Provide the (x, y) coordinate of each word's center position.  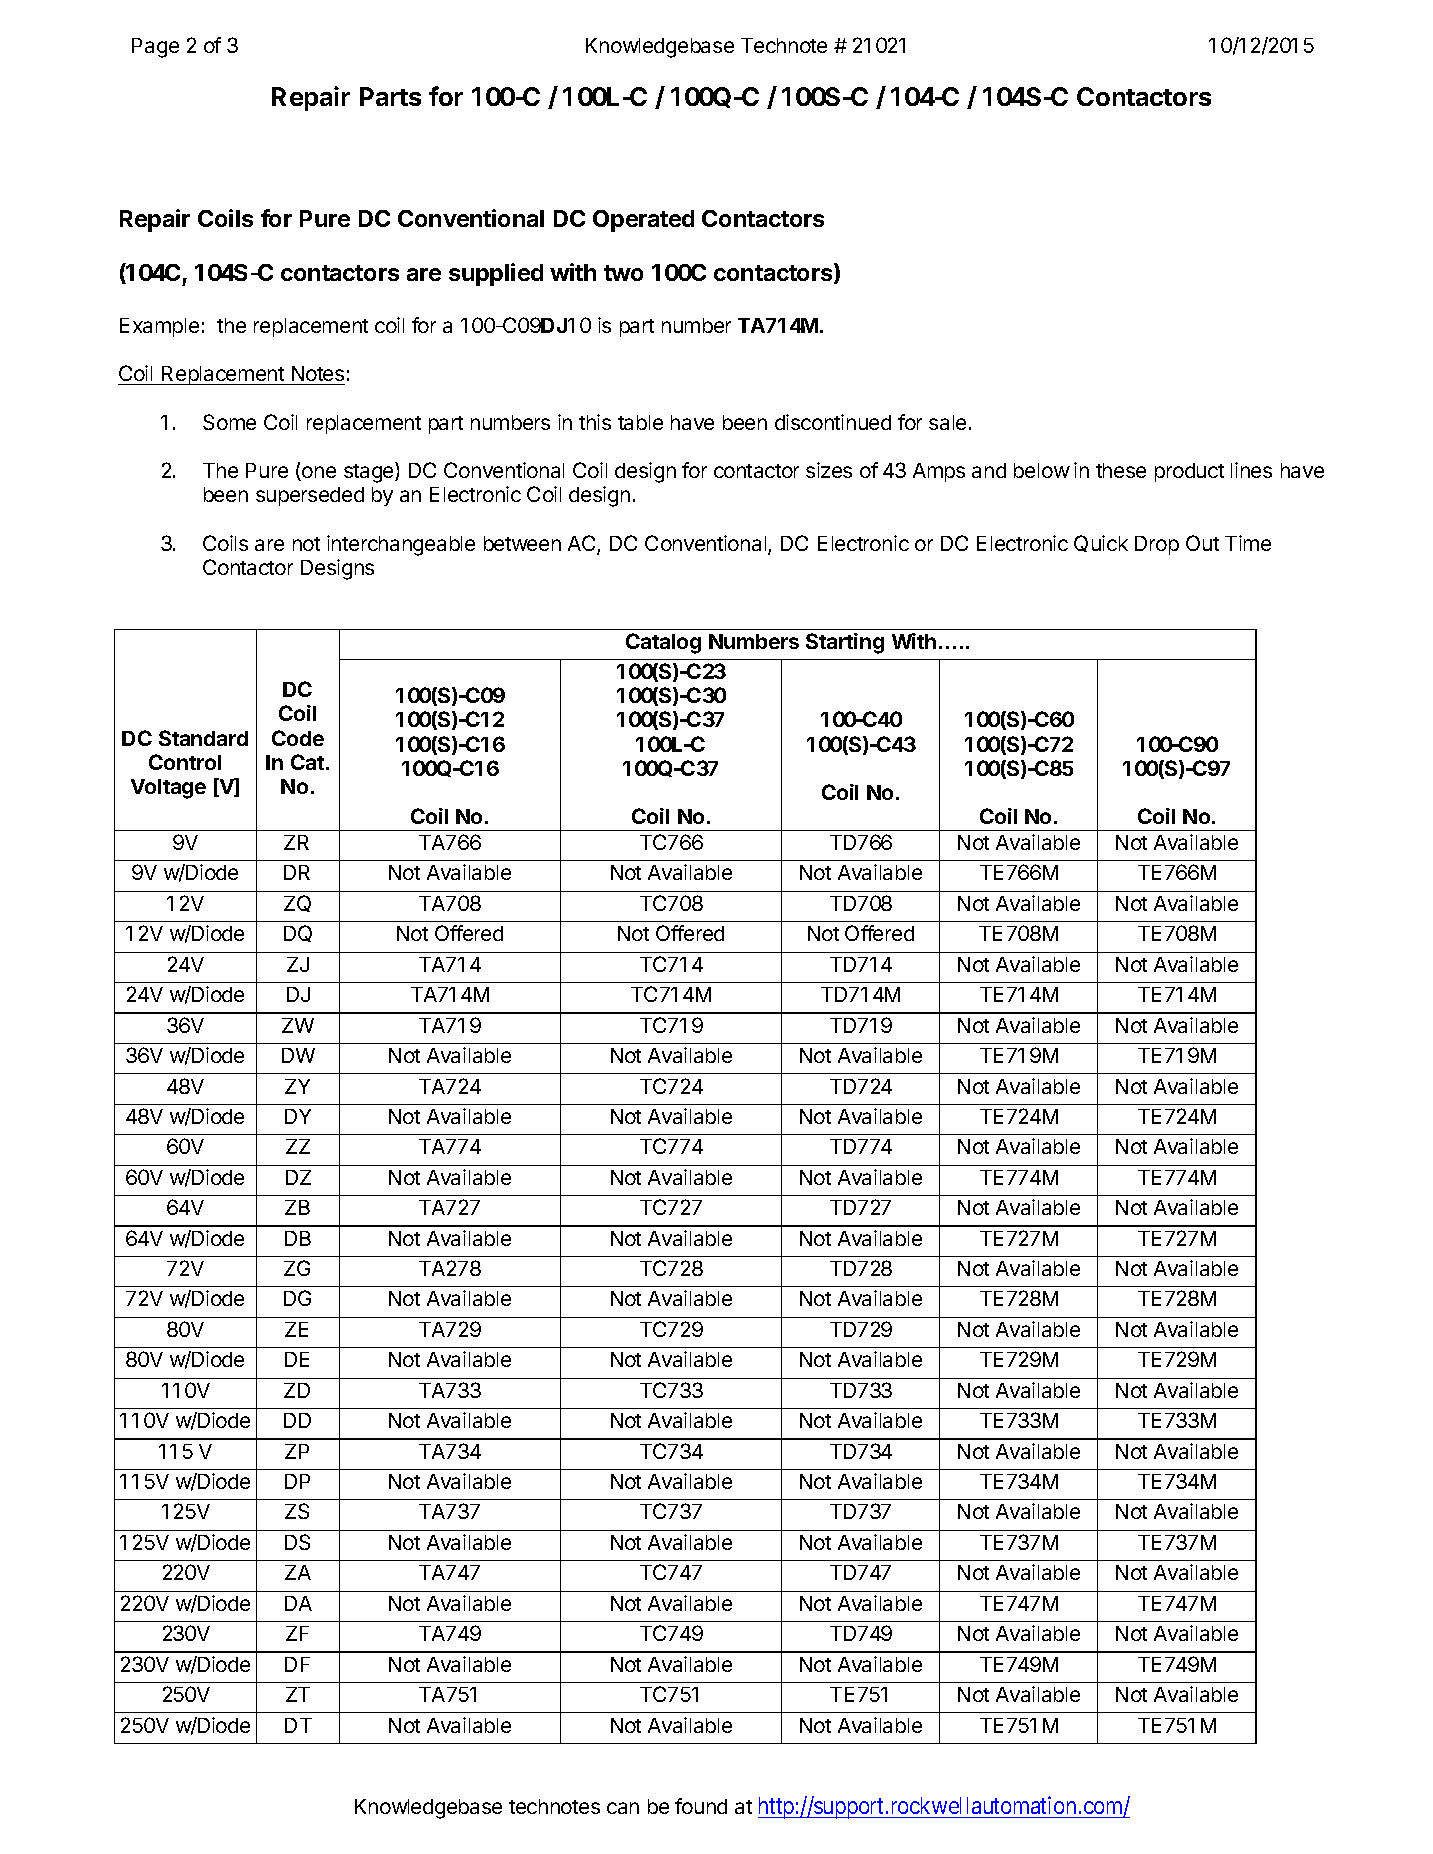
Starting (845, 643)
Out (1202, 543)
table (640, 422)
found (701, 1806)
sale (947, 422)
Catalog (663, 643)
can (623, 1808)
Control (185, 762)
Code (298, 738)
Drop (1157, 545)
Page (155, 48)
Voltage (168, 789)
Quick (1101, 543)
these (1121, 470)
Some (229, 422)
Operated (643, 221)
